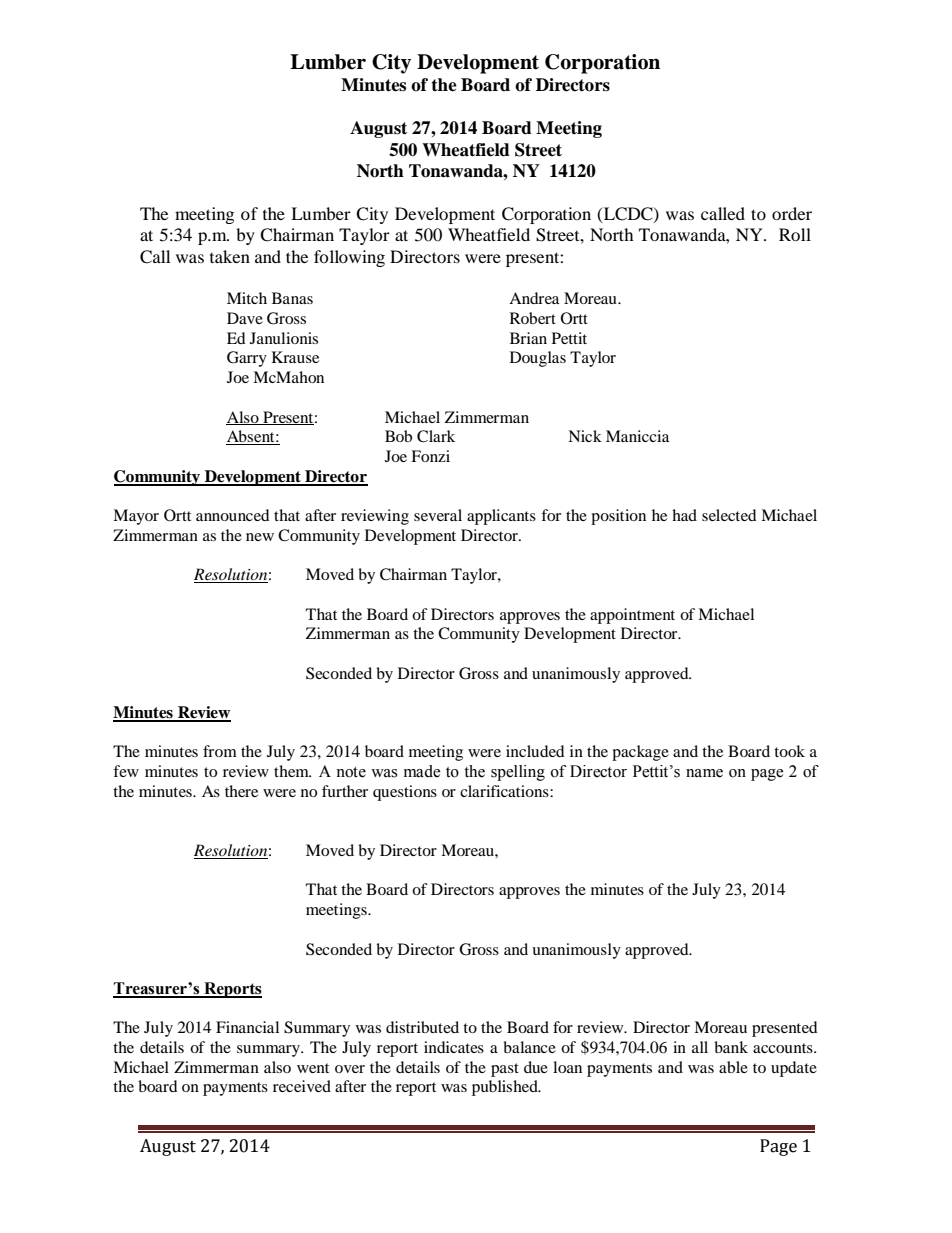  What do you see at coordinates (729, 515) in the document?
I see `selected` at bounding box center [729, 515].
